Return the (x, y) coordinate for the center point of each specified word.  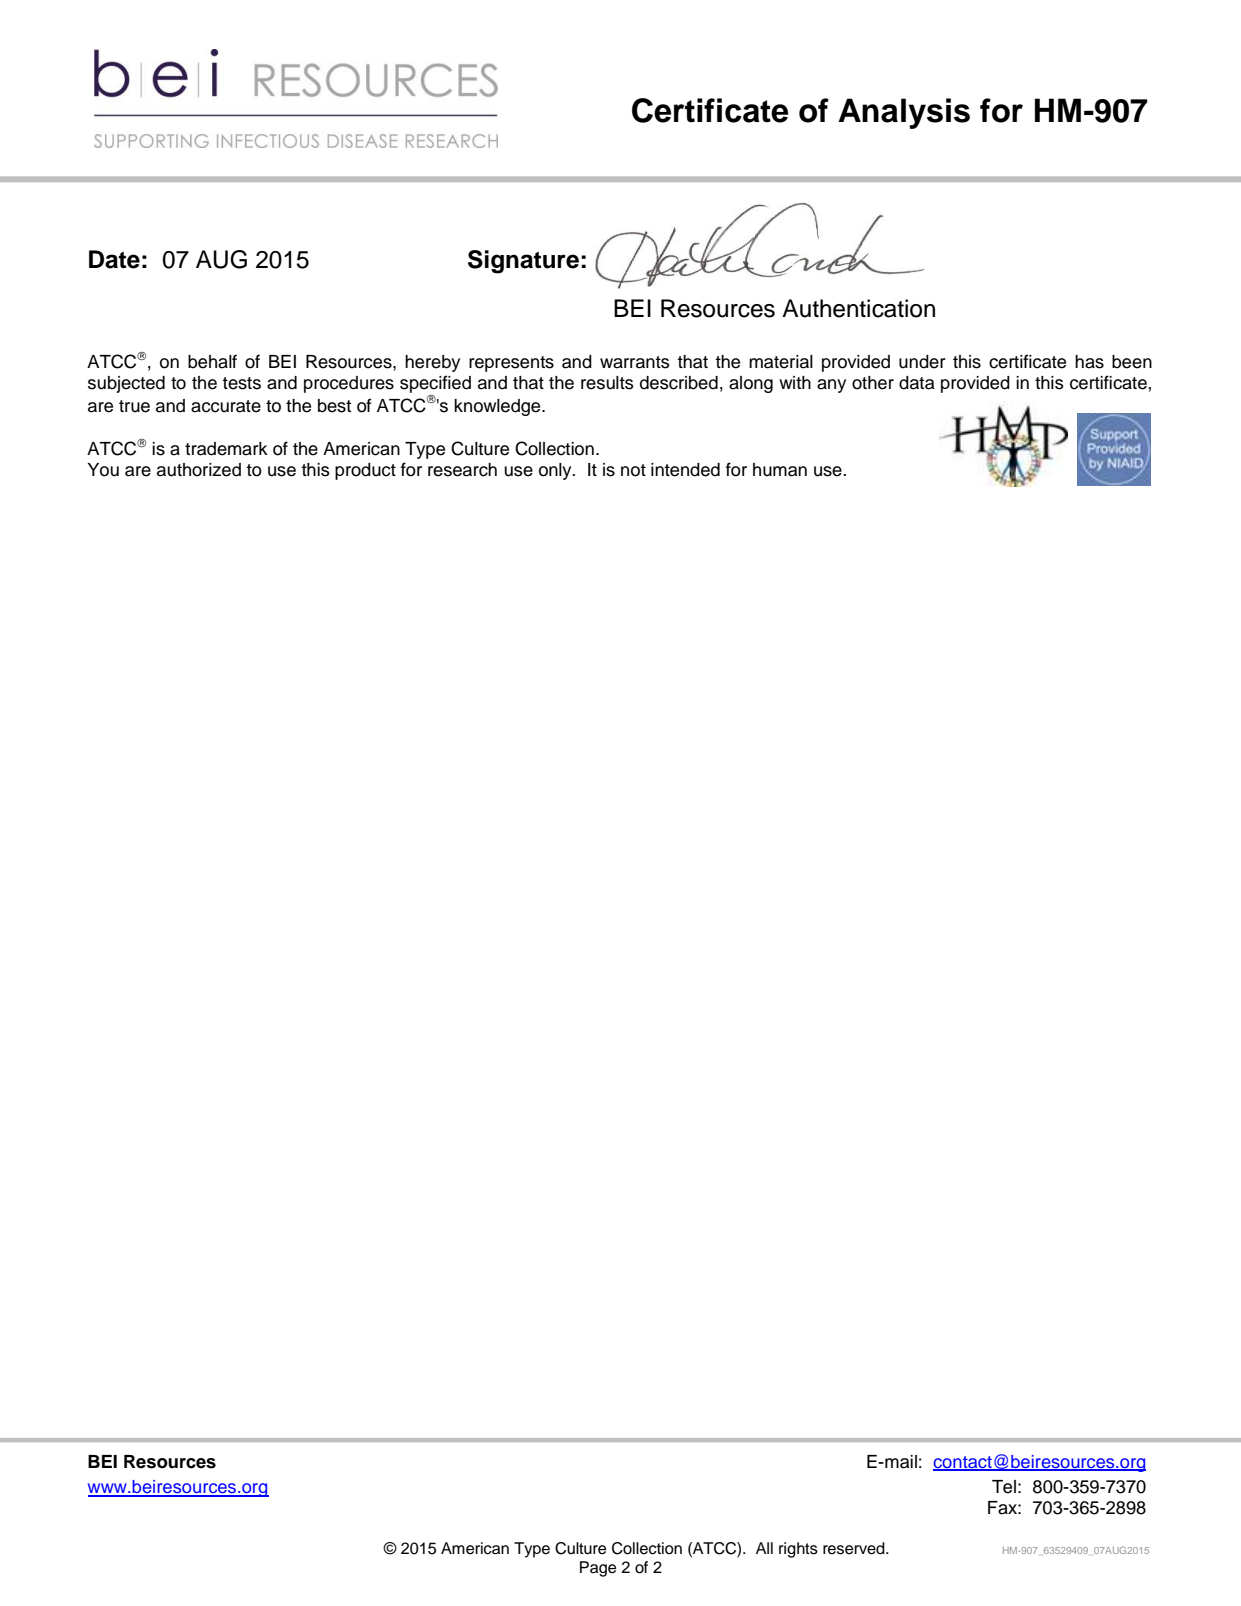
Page (598, 1569)
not (633, 470)
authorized (199, 470)
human (780, 470)
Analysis (904, 113)
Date (114, 259)
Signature (523, 262)
